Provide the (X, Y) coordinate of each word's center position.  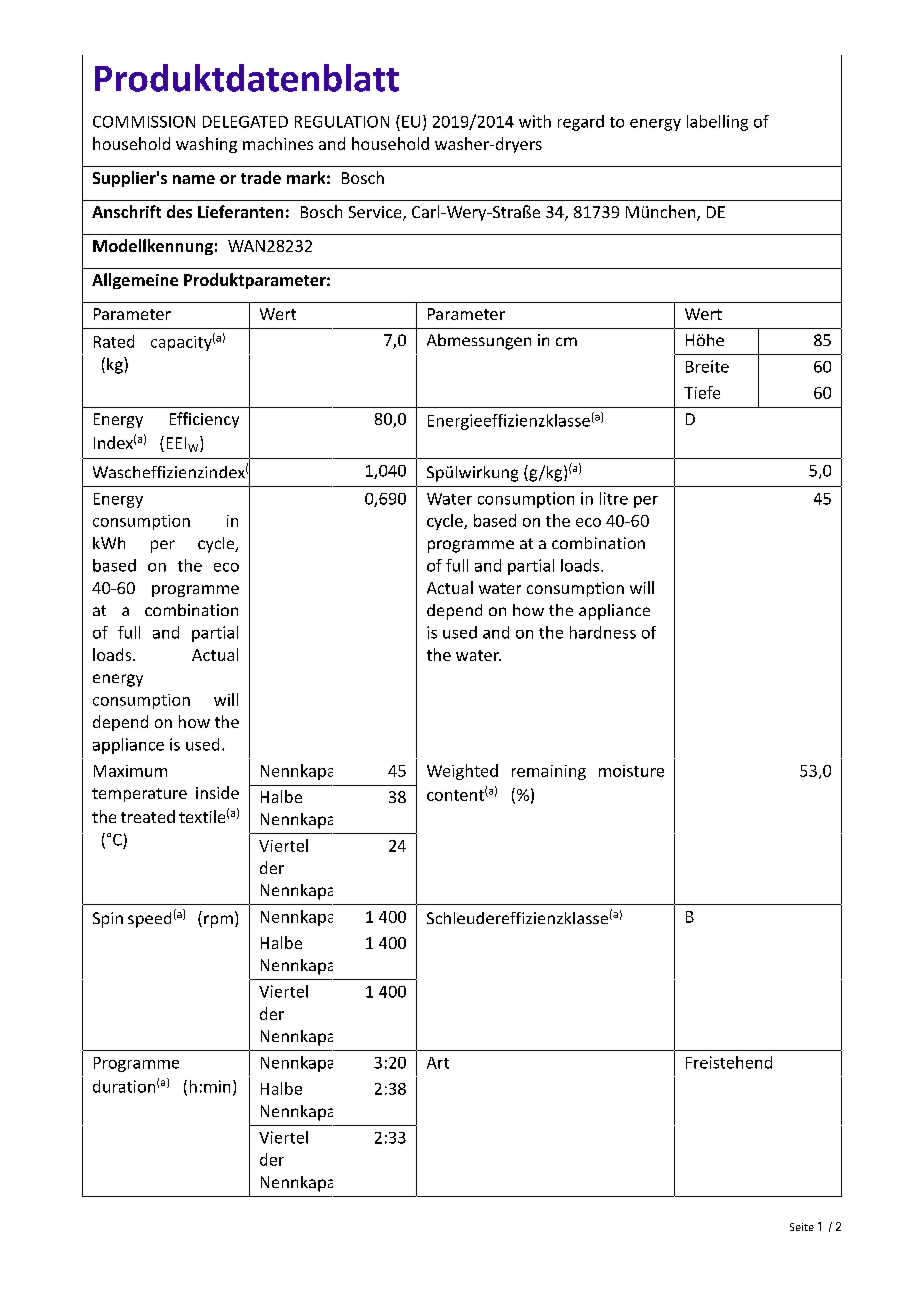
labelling (717, 123)
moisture (631, 771)
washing (206, 145)
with (535, 121)
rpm (218, 921)
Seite (802, 1227)
